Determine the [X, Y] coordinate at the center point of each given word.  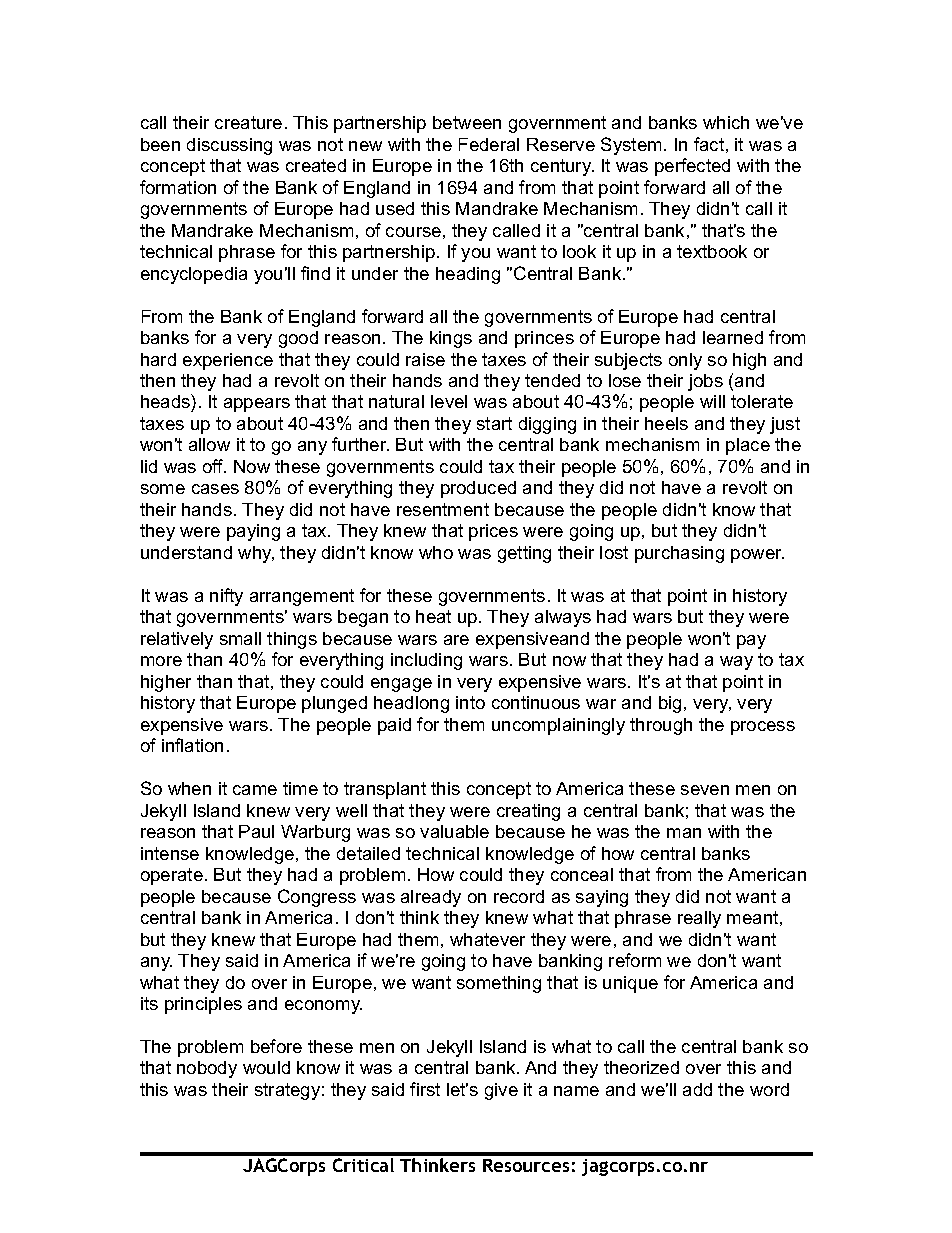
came [255, 790]
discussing [229, 146]
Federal [489, 144]
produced [478, 489]
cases [215, 489]
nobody [207, 1069]
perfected [692, 167]
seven [705, 790]
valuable [454, 831]
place [748, 446]
